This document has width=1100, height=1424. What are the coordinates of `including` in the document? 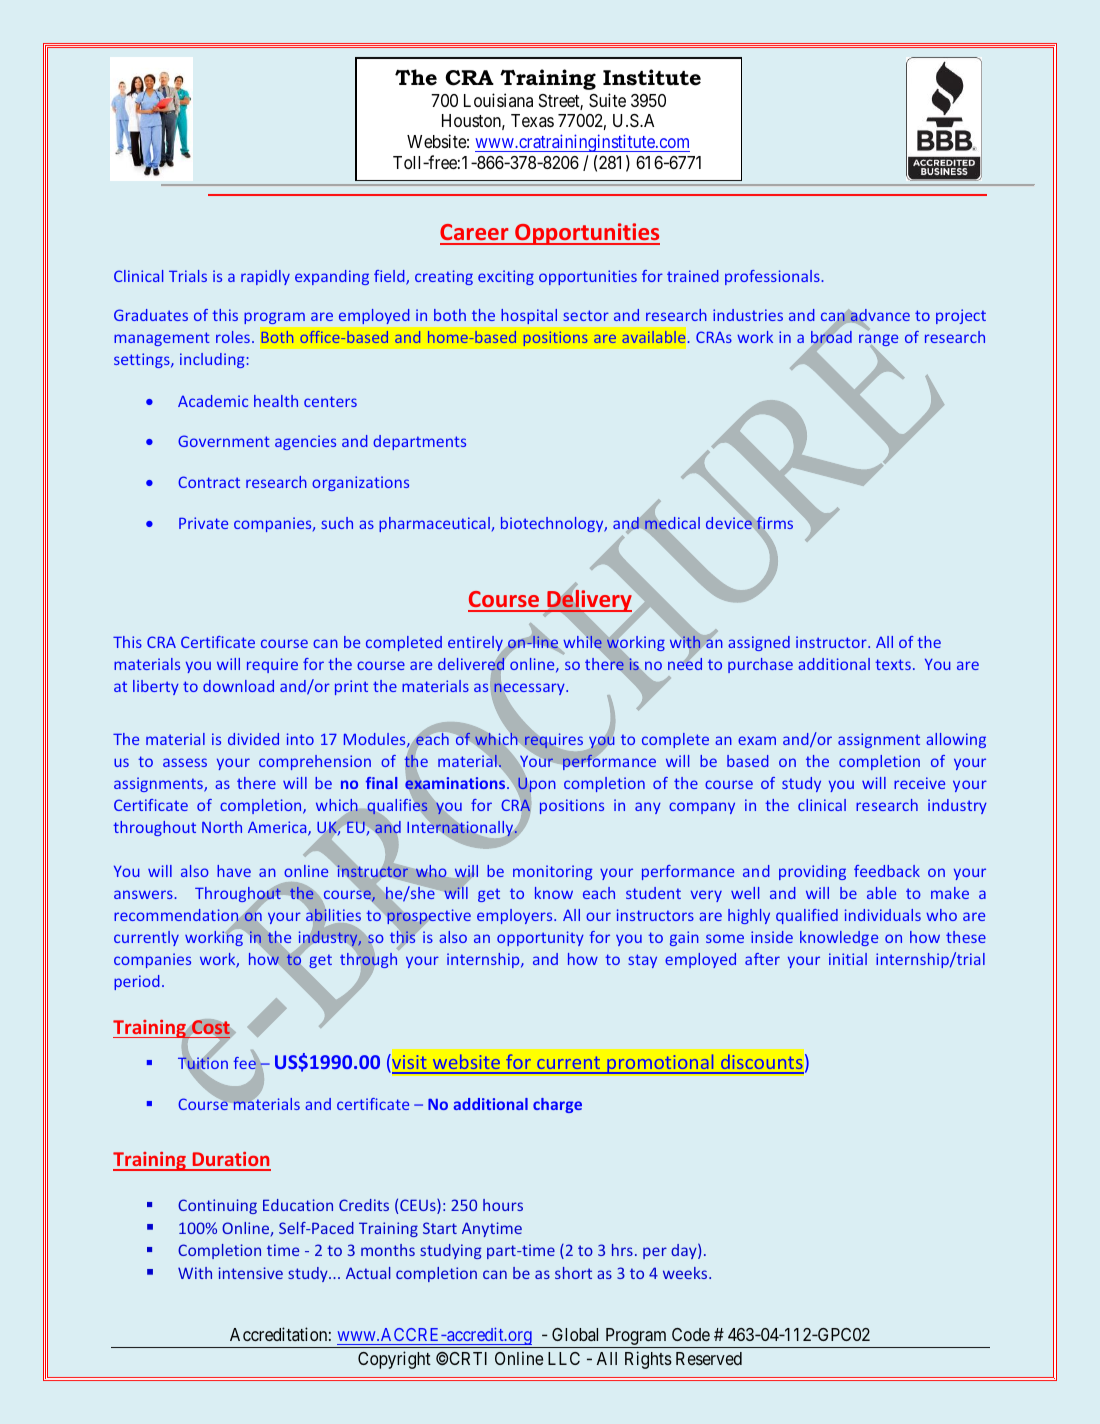 It's located at (212, 360).
